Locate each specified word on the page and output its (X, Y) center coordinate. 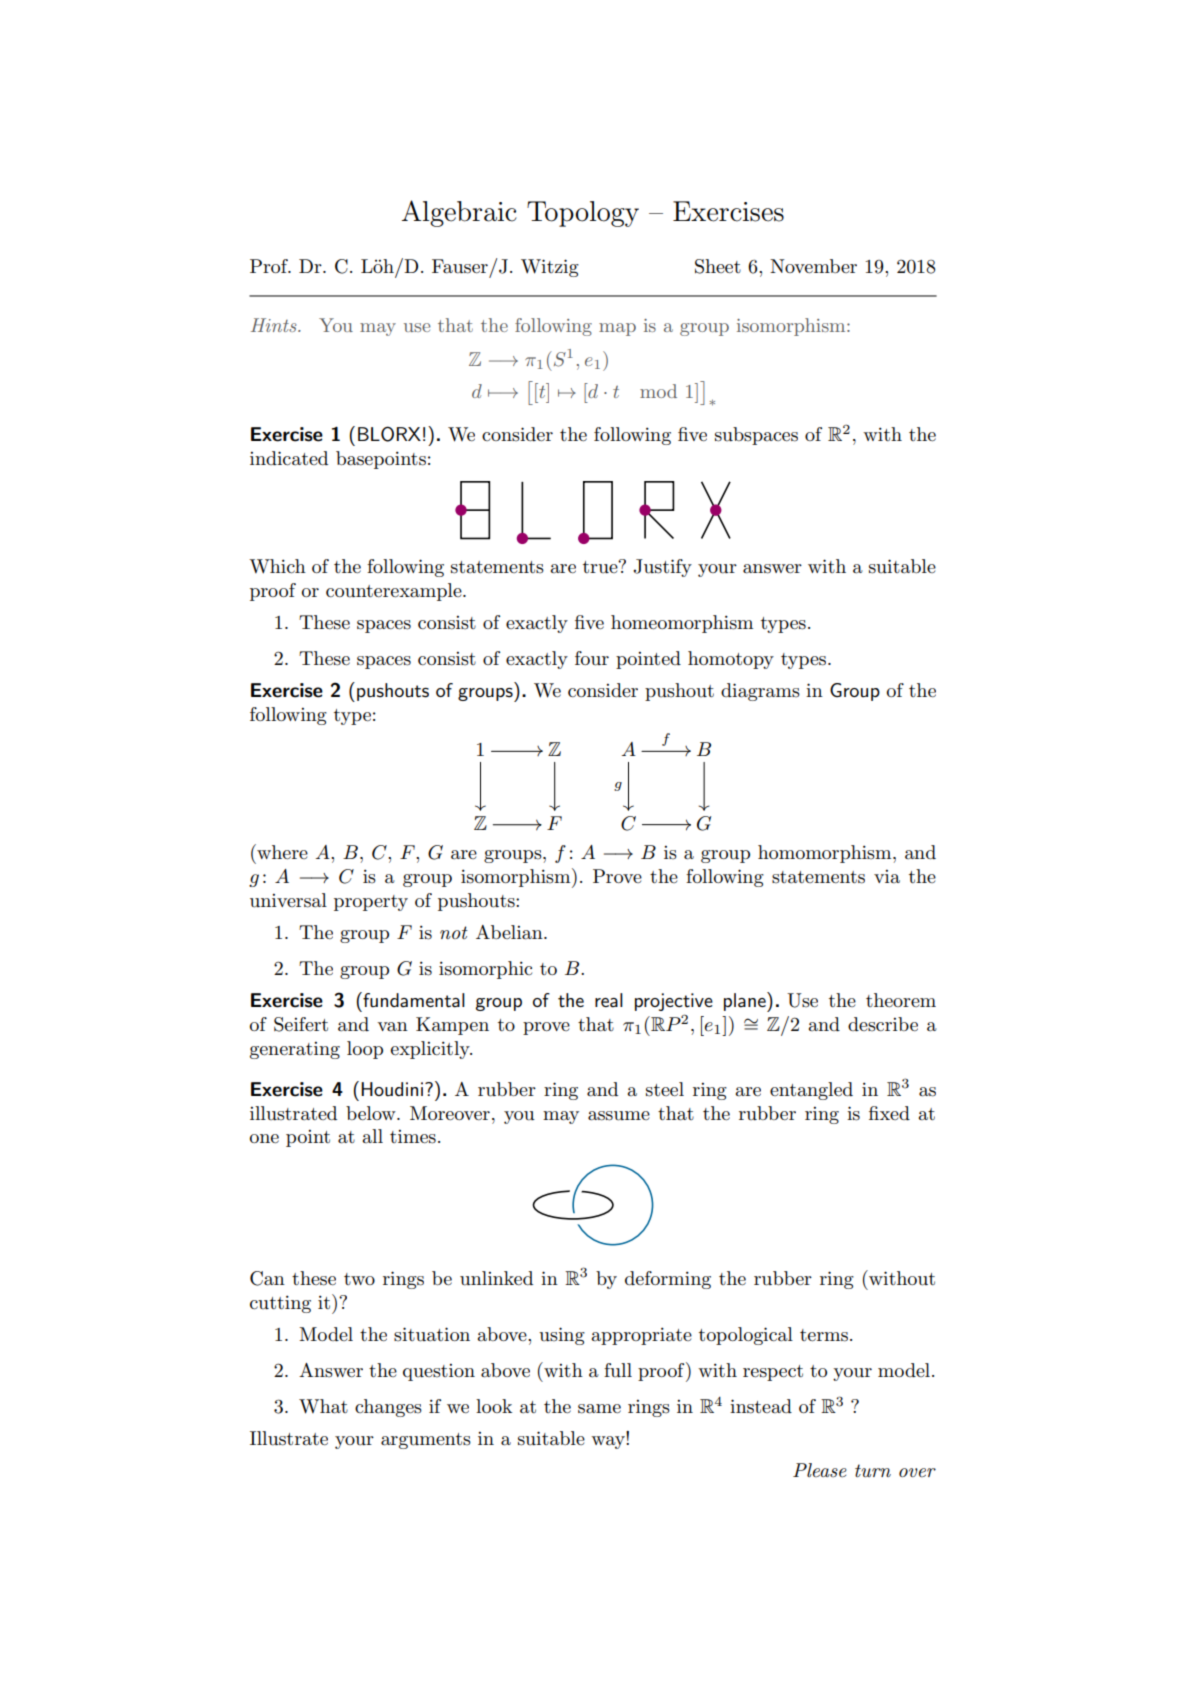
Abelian (510, 932)
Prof (270, 266)
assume (619, 1116)
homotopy (731, 660)
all (372, 1136)
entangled (811, 1091)
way (609, 1442)
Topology (583, 214)
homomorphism (826, 854)
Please (820, 1470)
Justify (662, 568)
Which (277, 566)
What (323, 1406)
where (281, 852)
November (813, 266)
